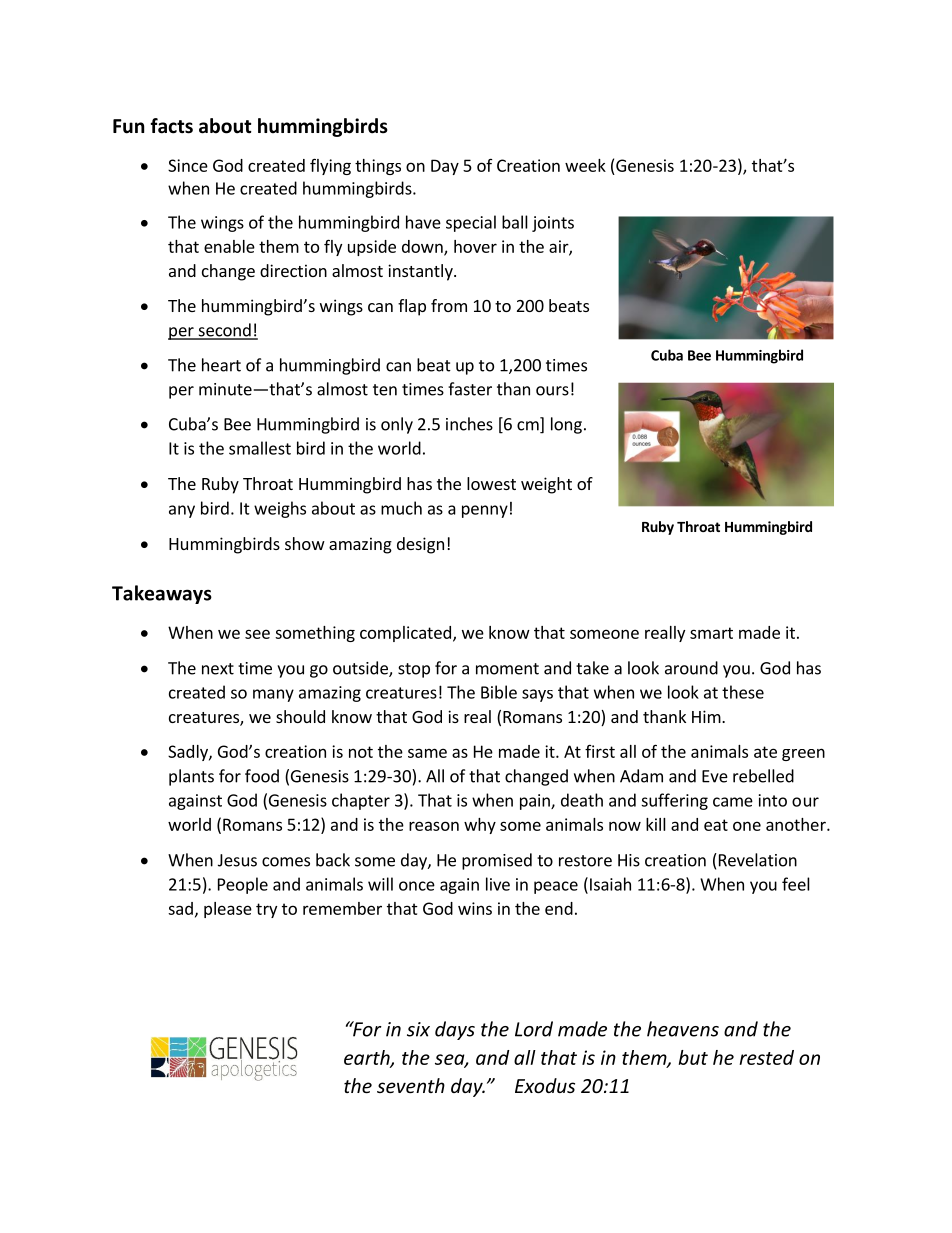  I want to click on rebelled, so click(763, 776).
